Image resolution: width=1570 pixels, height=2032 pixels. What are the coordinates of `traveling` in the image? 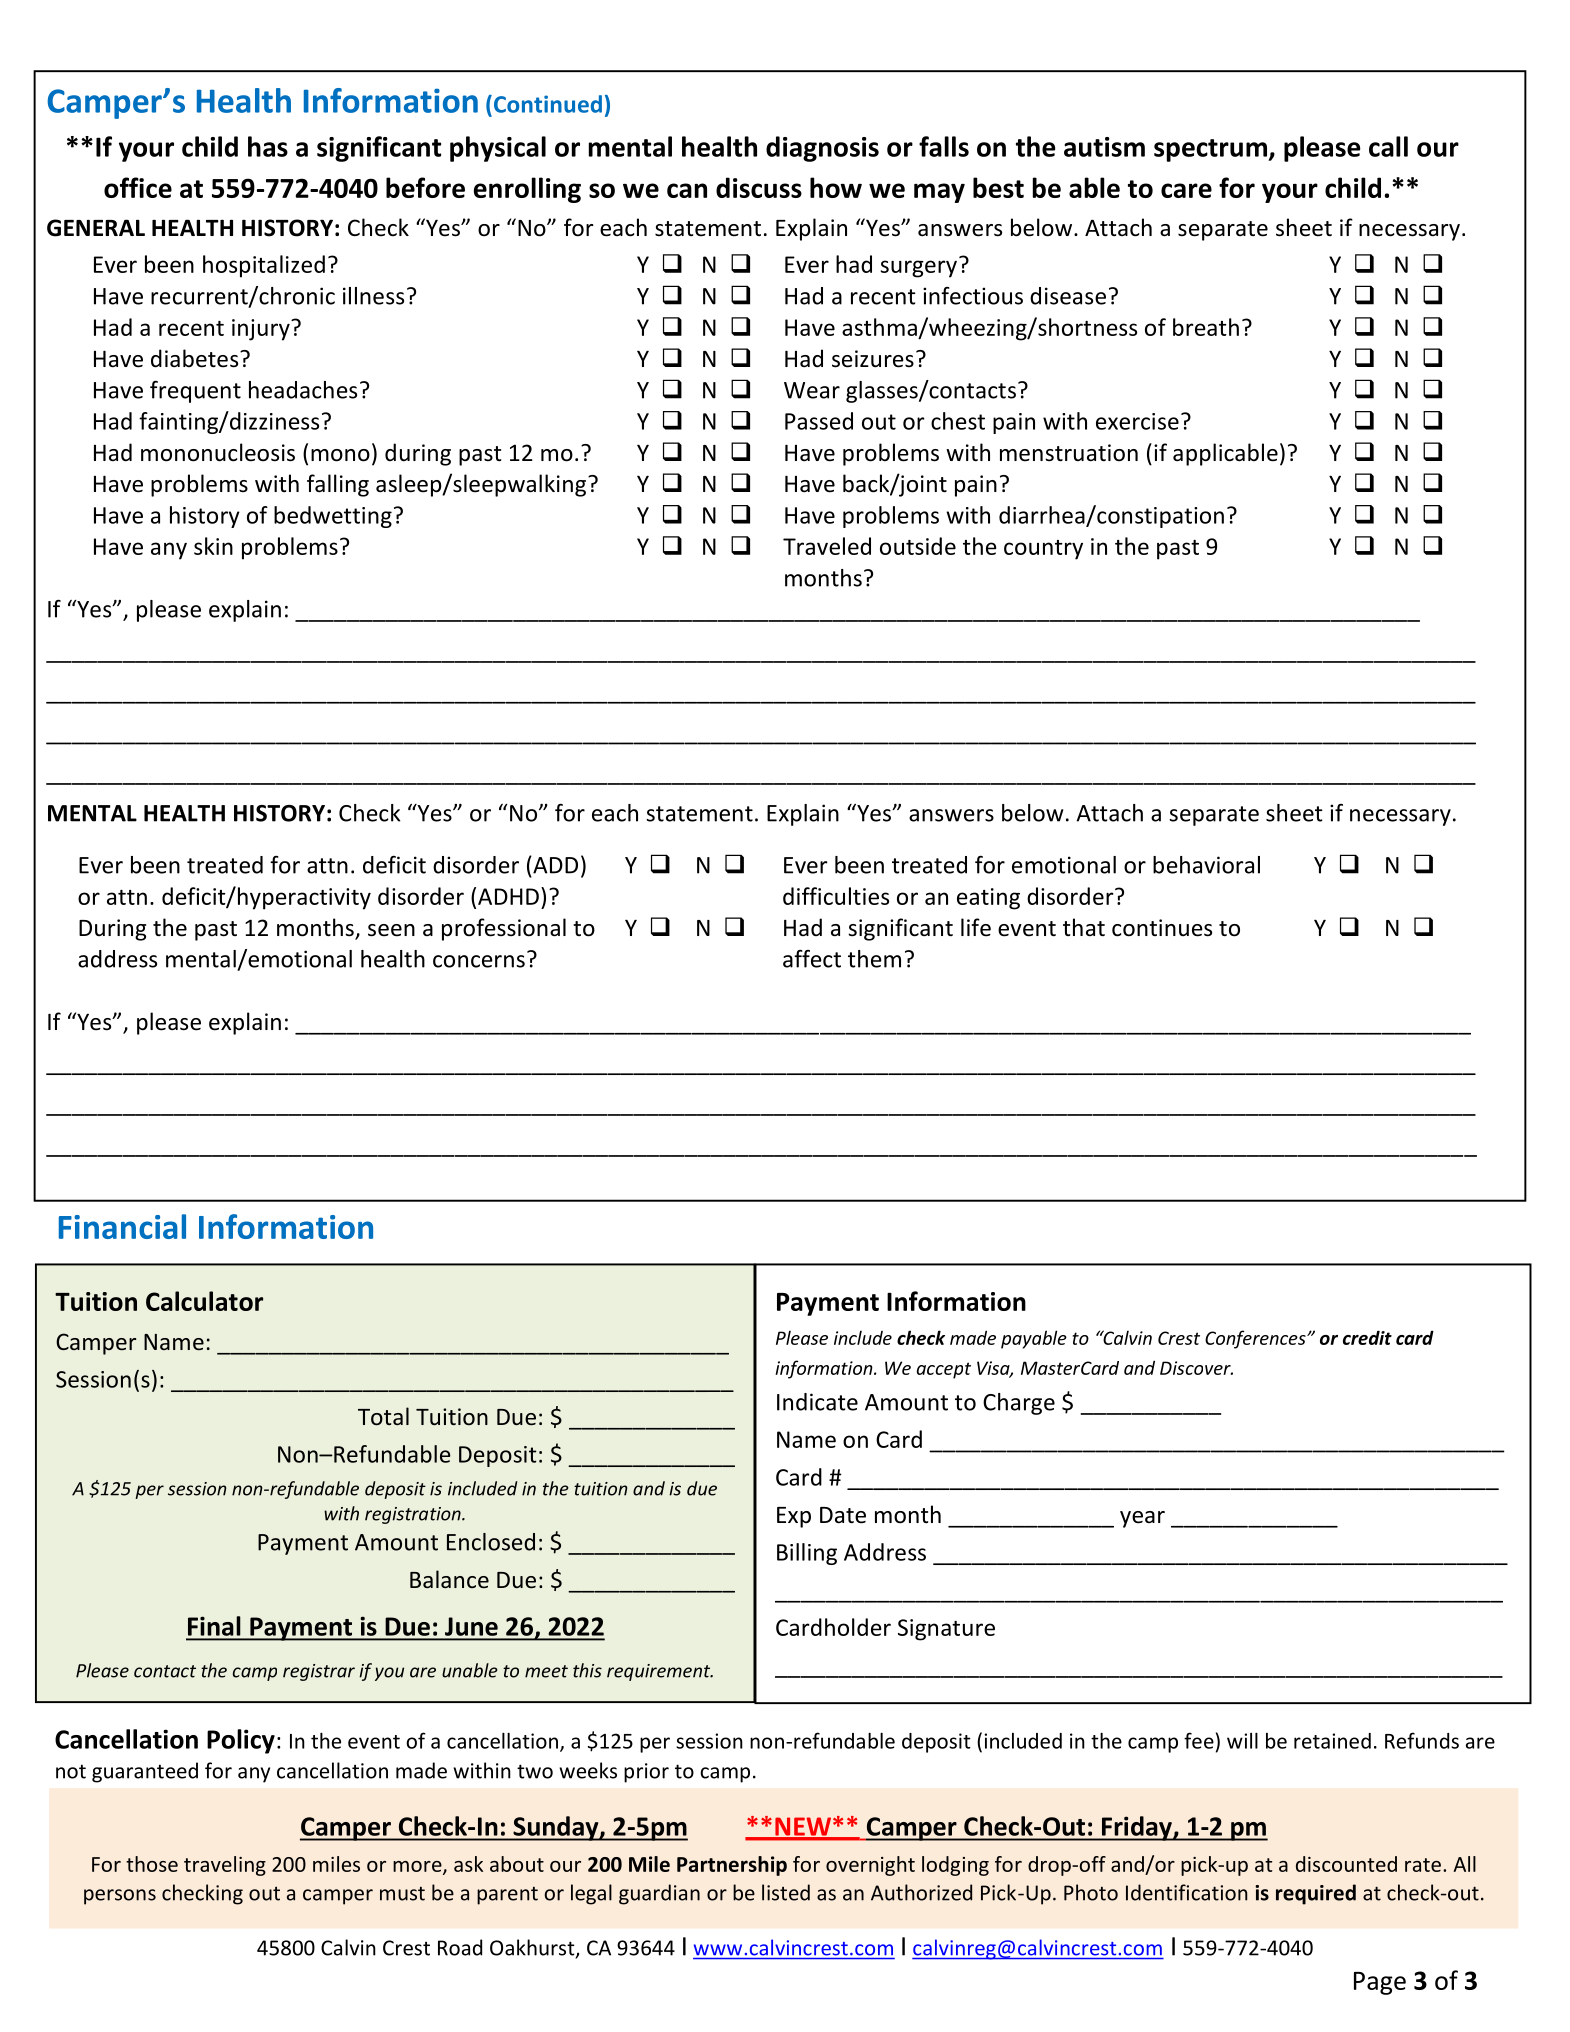 It's located at (225, 1866).
